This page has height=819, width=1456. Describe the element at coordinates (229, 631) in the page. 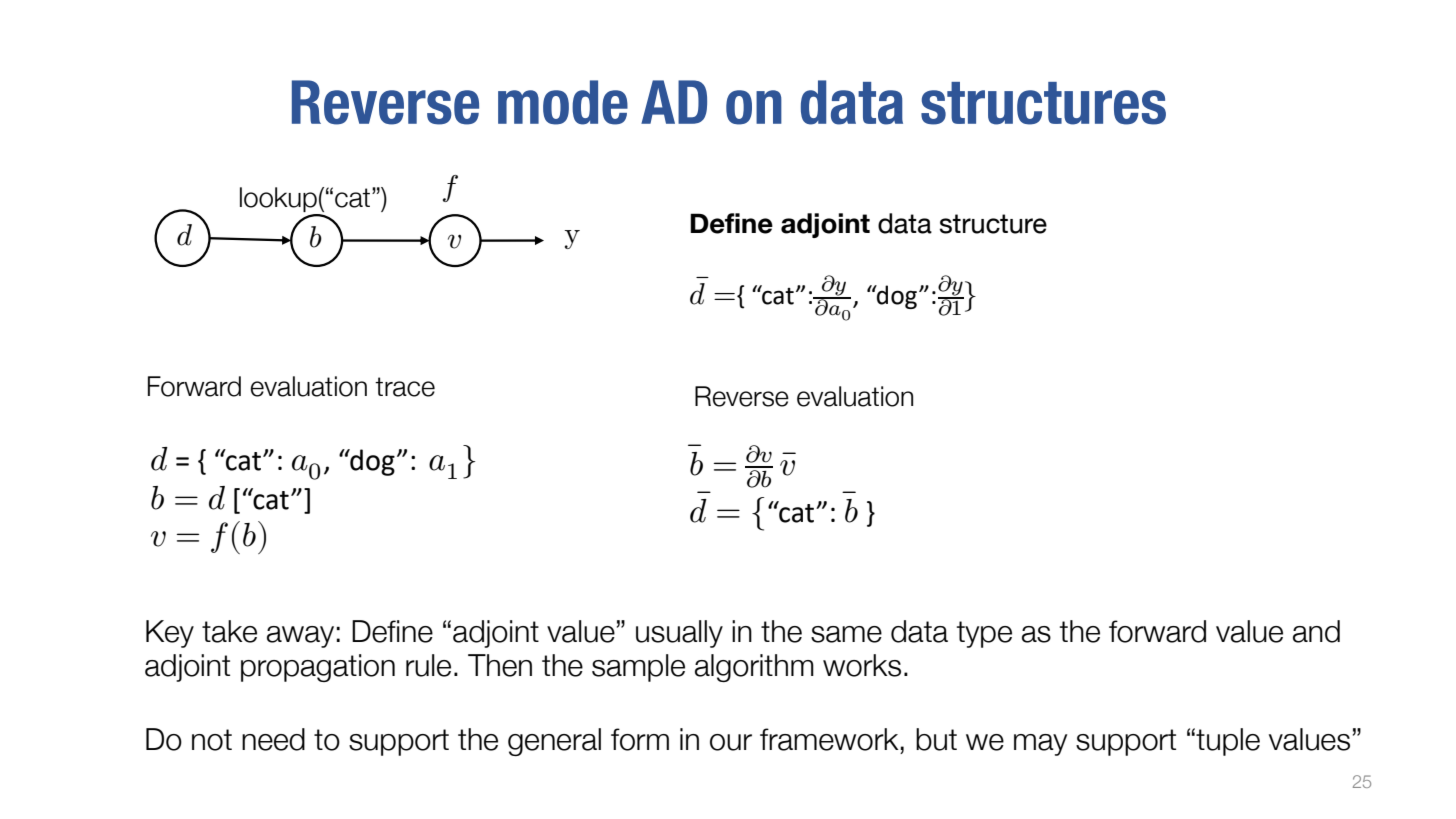

I see `take` at that location.
